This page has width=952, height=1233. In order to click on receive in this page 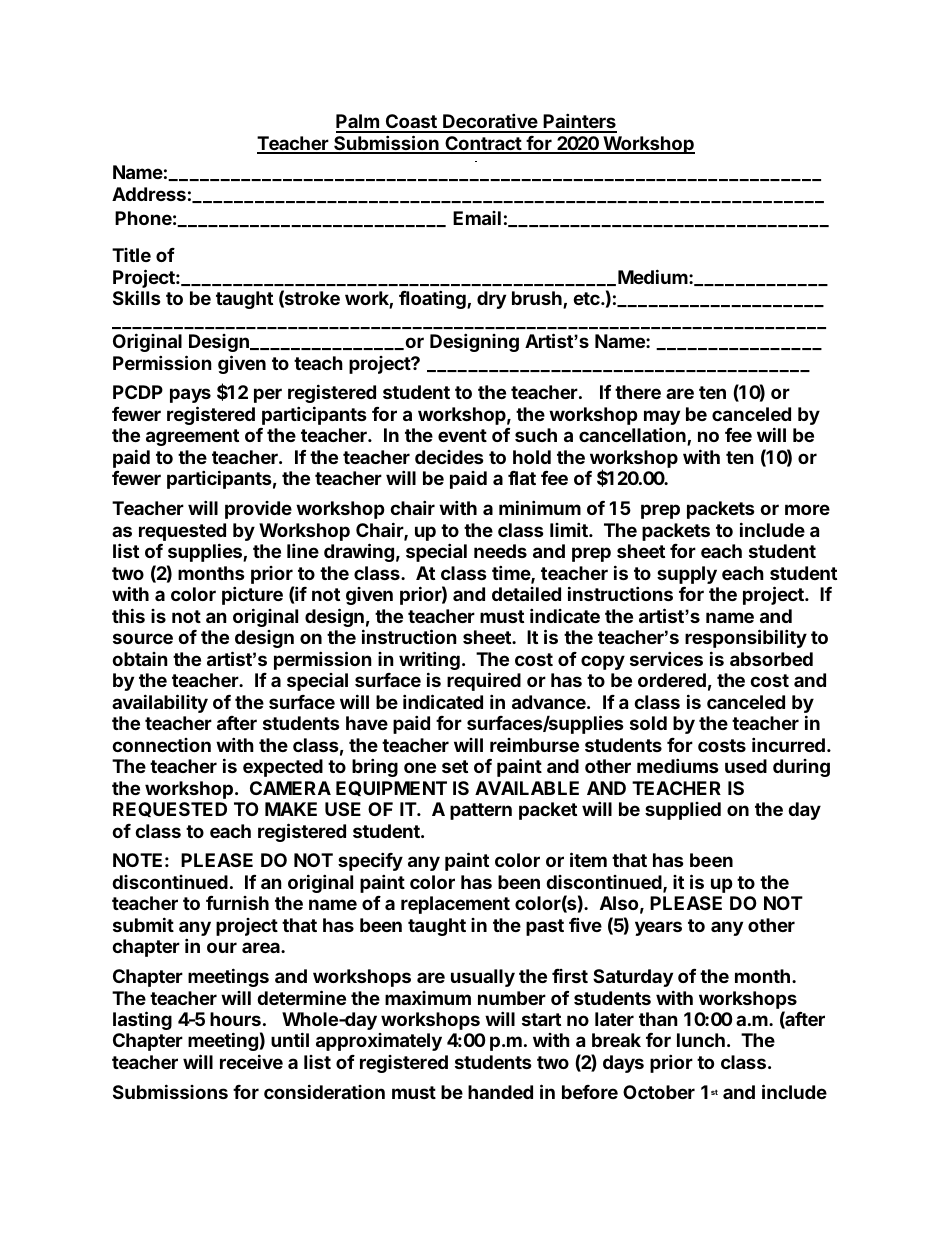, I will do `click(251, 1061)`.
